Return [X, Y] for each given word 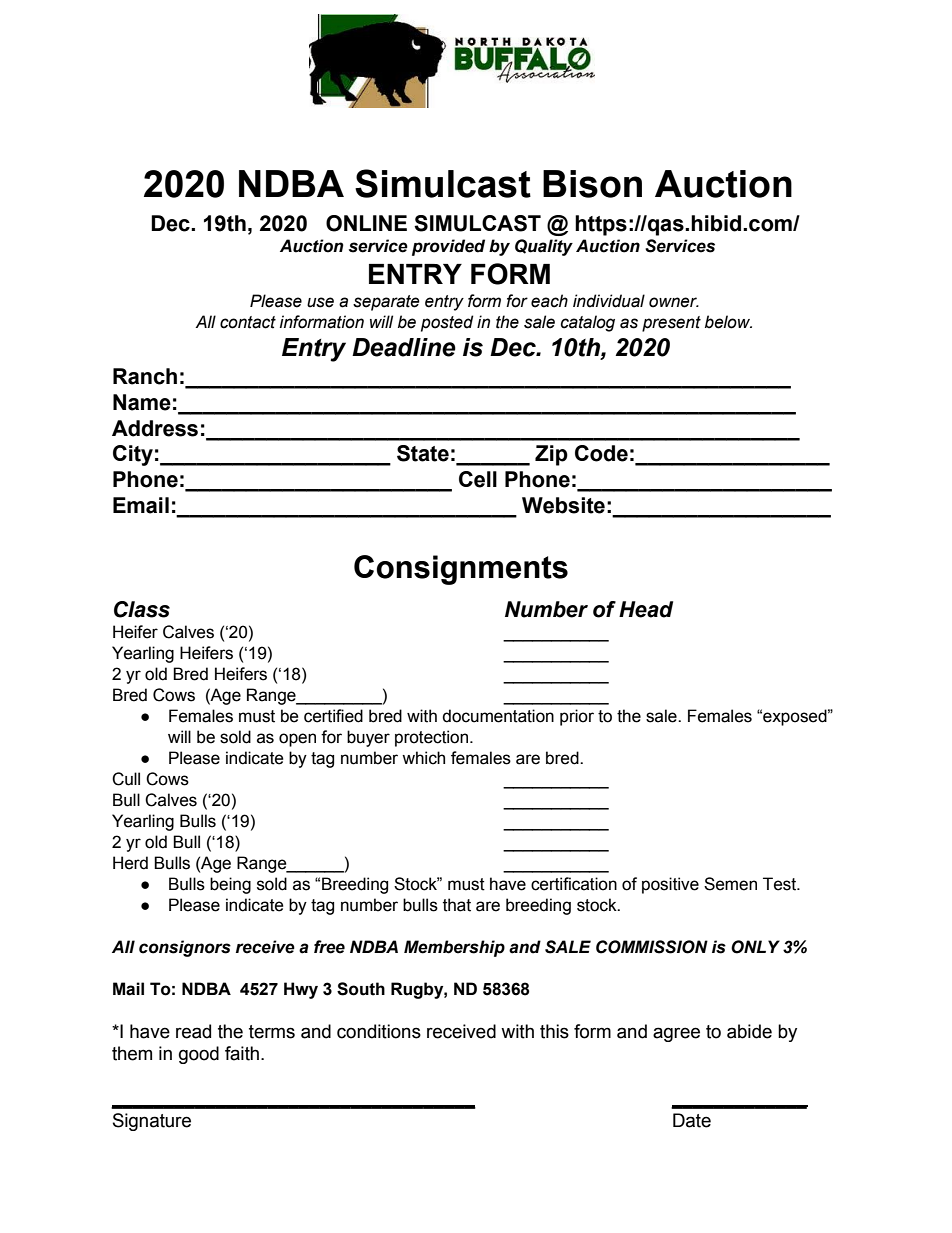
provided [448, 247]
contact [248, 322]
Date [692, 1120]
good [199, 1055]
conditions [379, 1031]
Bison [592, 184]
